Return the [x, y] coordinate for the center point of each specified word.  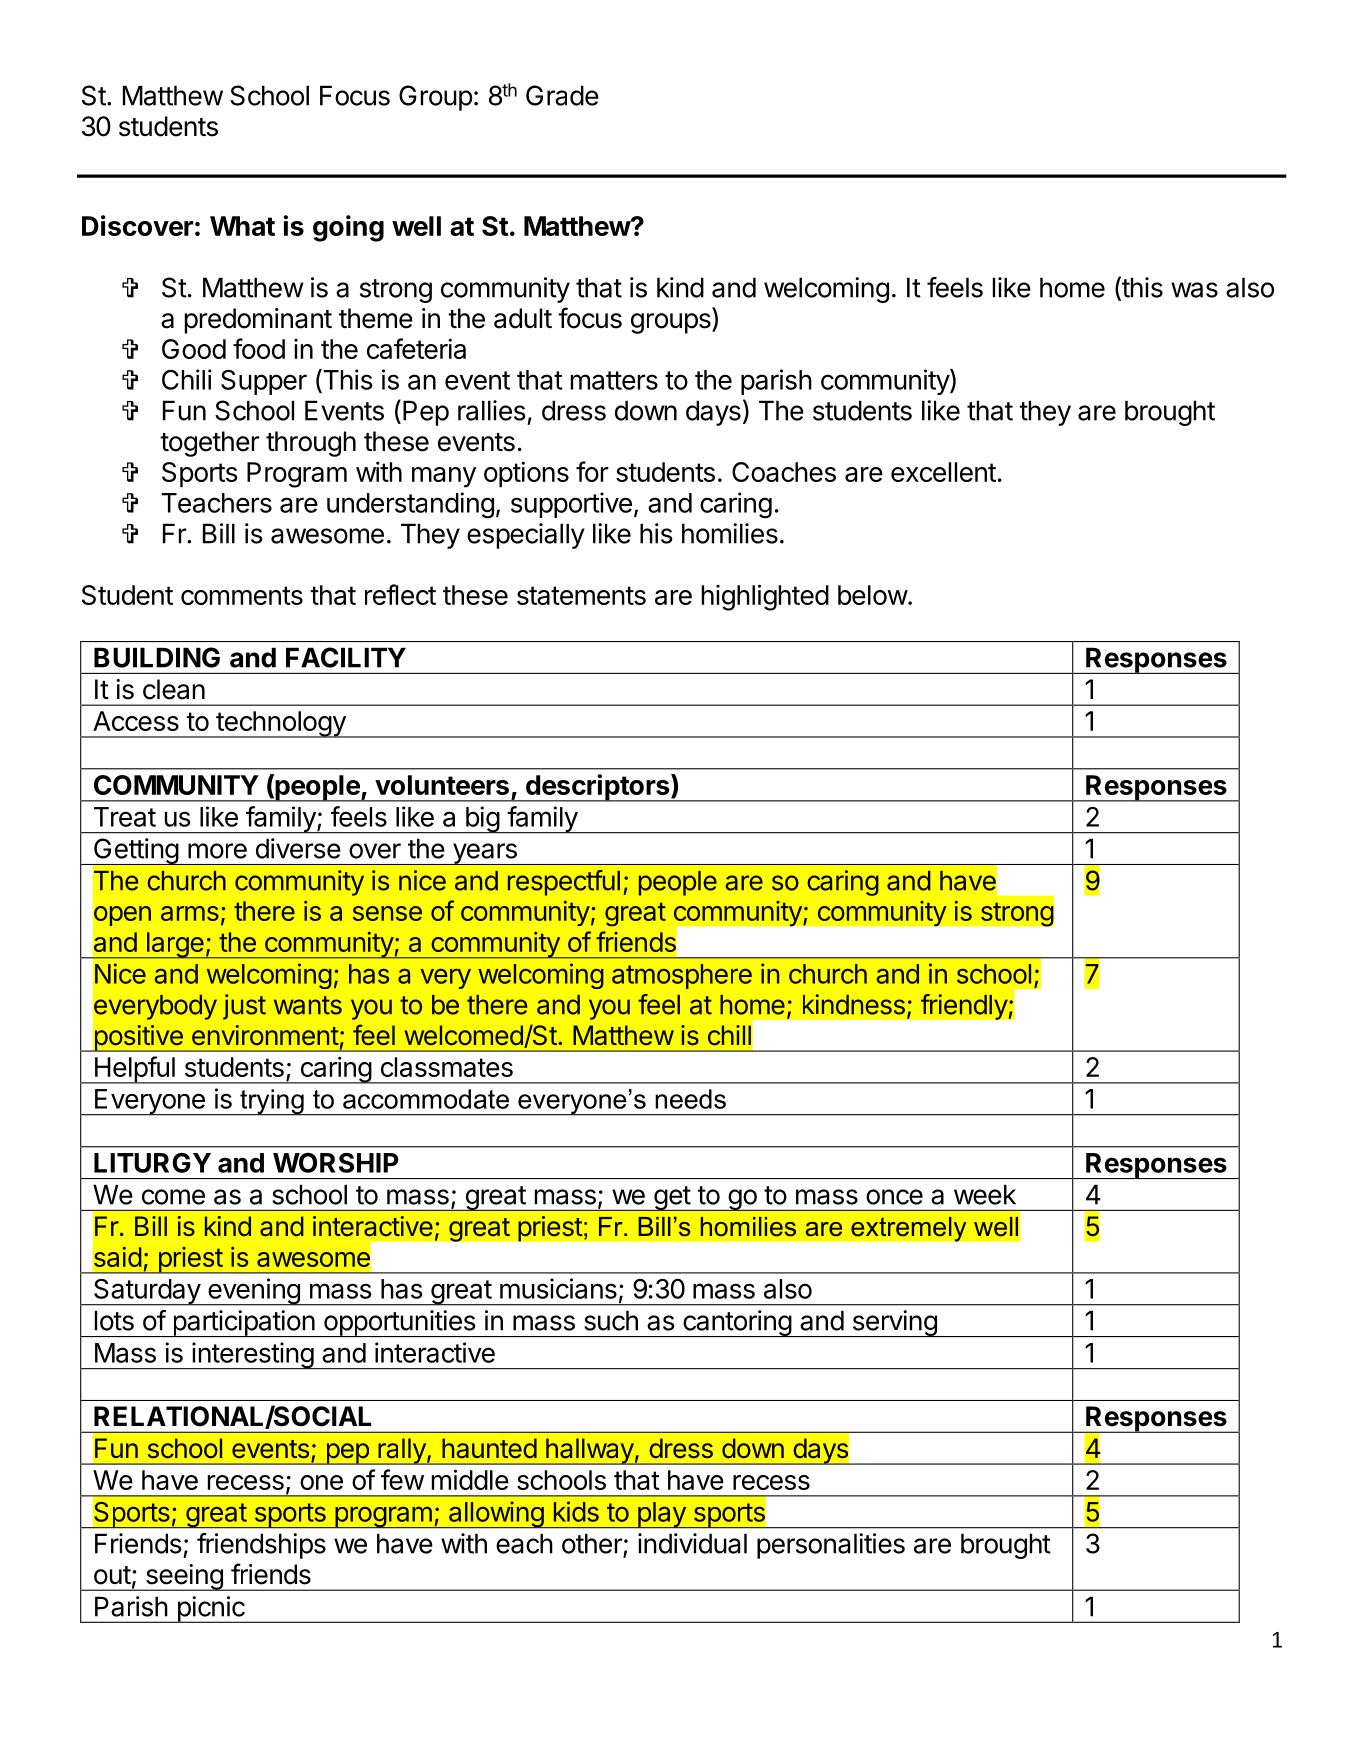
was [1194, 290]
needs [690, 1099]
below [873, 595]
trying [272, 1102]
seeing [183, 1577]
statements [581, 595]
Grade [562, 95]
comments [242, 595]
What [242, 226]
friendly [965, 1006]
